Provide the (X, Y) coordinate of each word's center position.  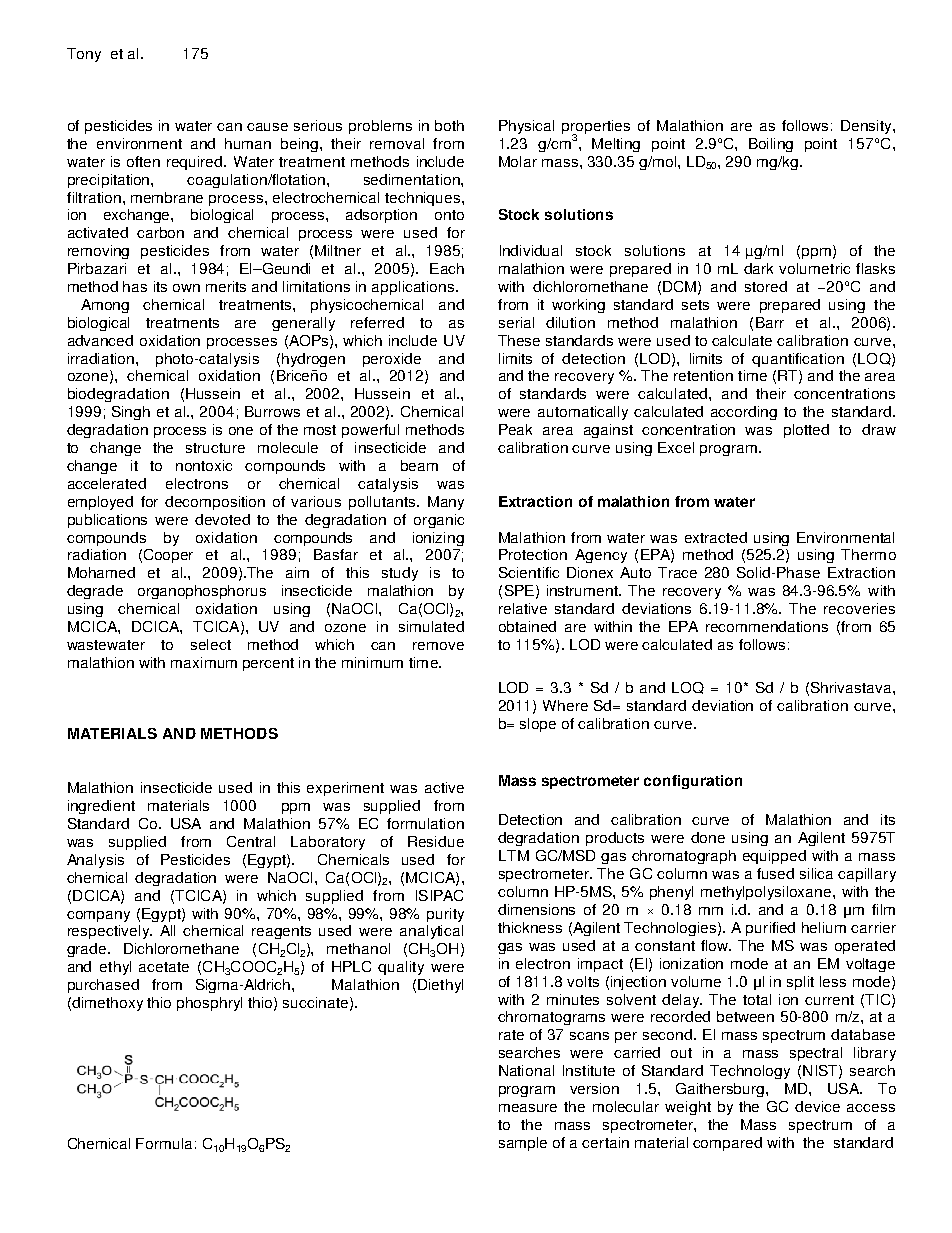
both (449, 125)
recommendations (767, 626)
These (519, 340)
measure (528, 1108)
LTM (514, 855)
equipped (774, 857)
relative (523, 608)
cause (267, 127)
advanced (100, 340)
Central (251, 841)
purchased (103, 986)
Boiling (771, 145)
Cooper (168, 556)
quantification (798, 360)
